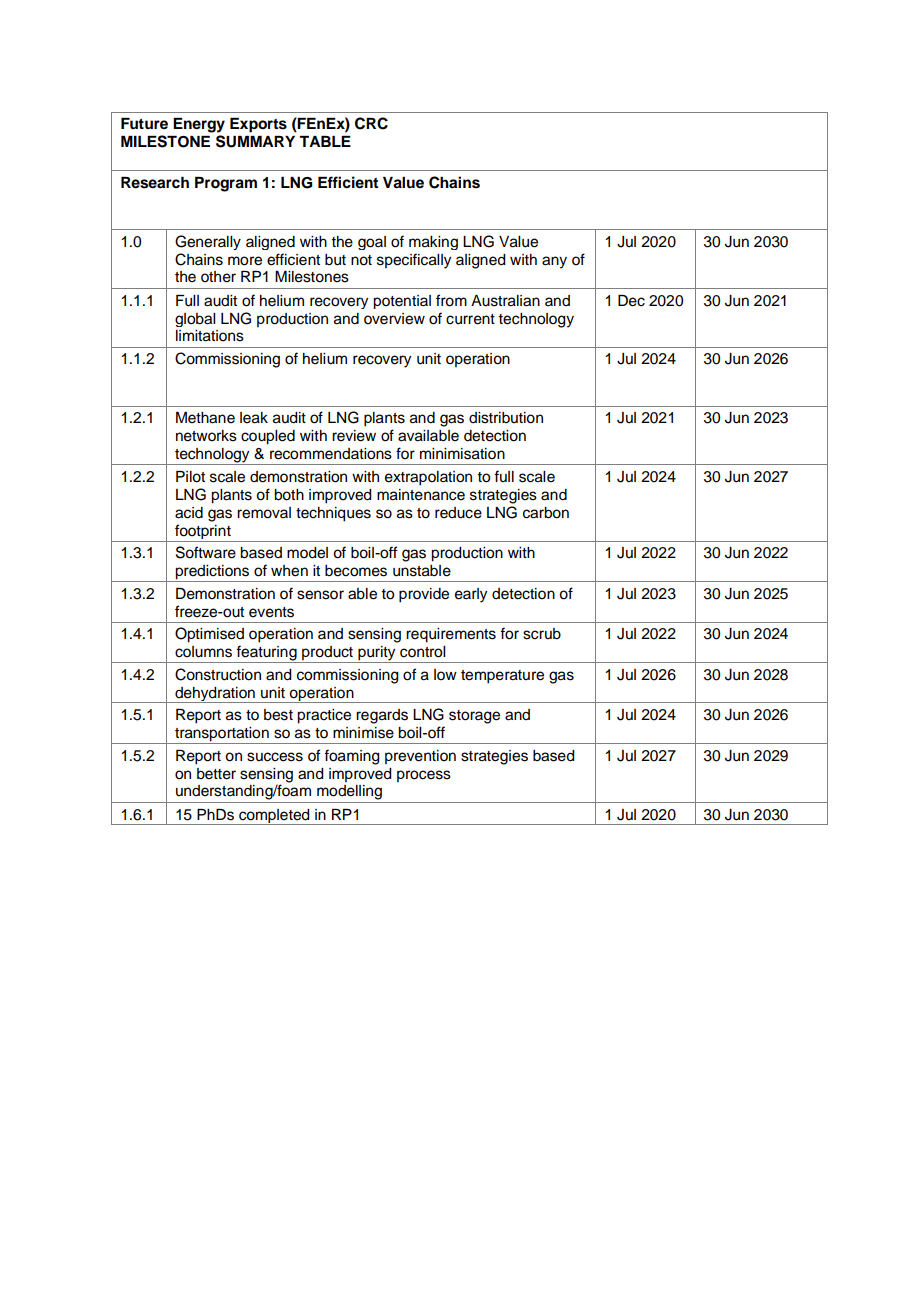 The height and width of the page is (1308, 924). What do you see at coordinates (199, 125) in the page?
I see `Energy` at bounding box center [199, 125].
